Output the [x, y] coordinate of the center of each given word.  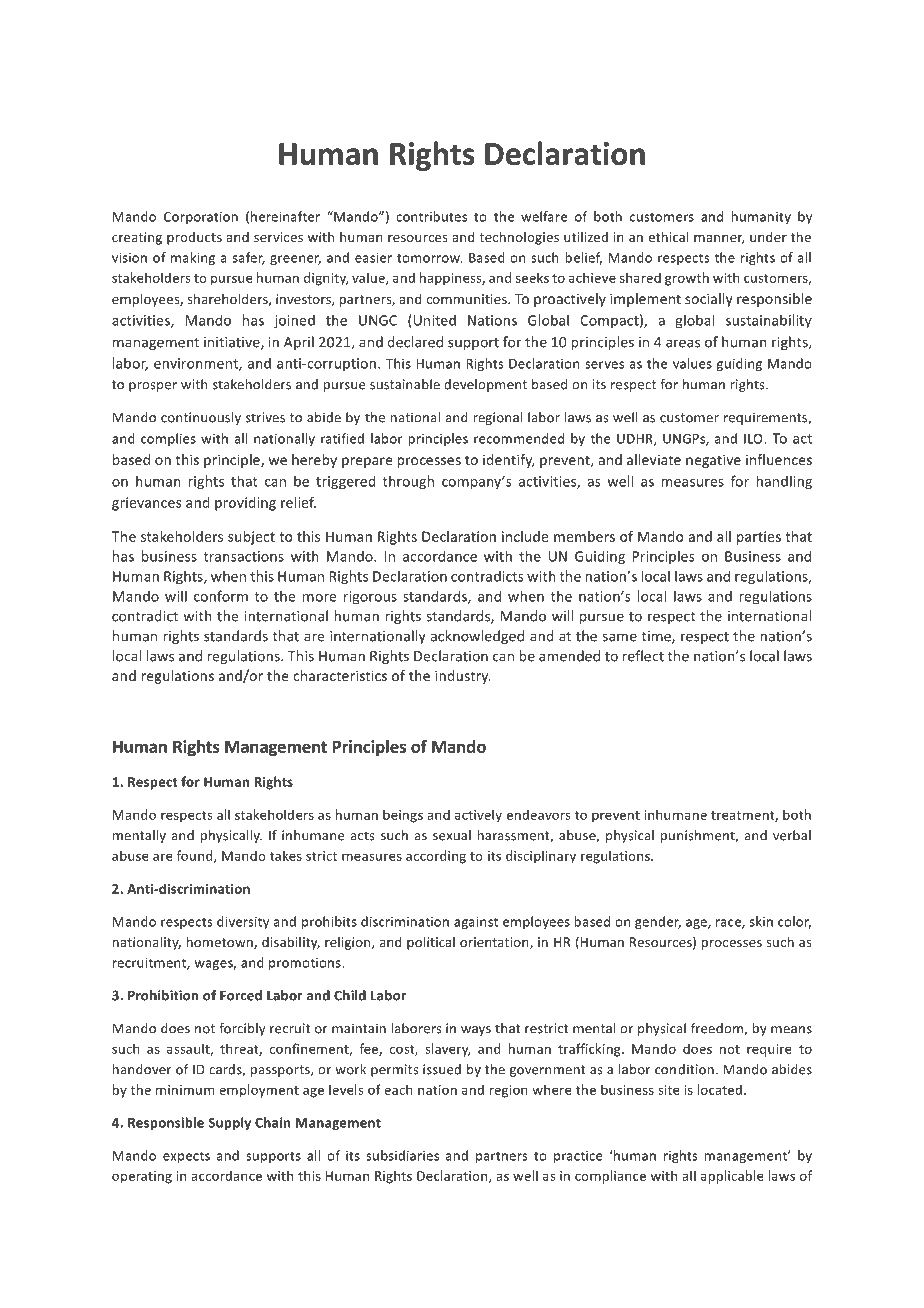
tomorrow [429, 258]
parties [759, 538]
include [525, 536]
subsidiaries [402, 1155]
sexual [452, 835]
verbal [792, 835]
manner [719, 239]
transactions [244, 556]
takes [286, 855]
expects [186, 1157]
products [194, 238]
